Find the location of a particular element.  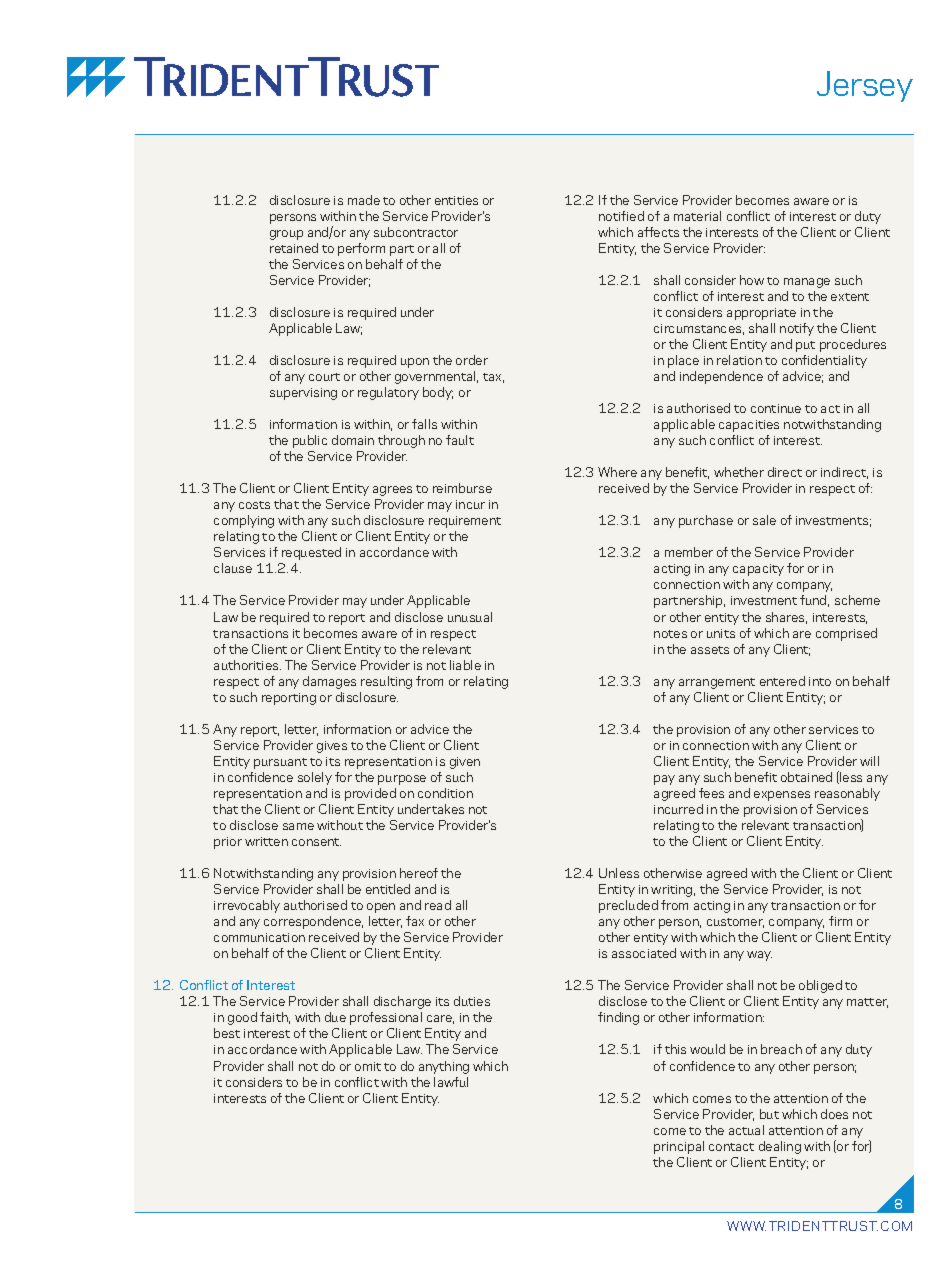

made is located at coordinates (364, 200).
